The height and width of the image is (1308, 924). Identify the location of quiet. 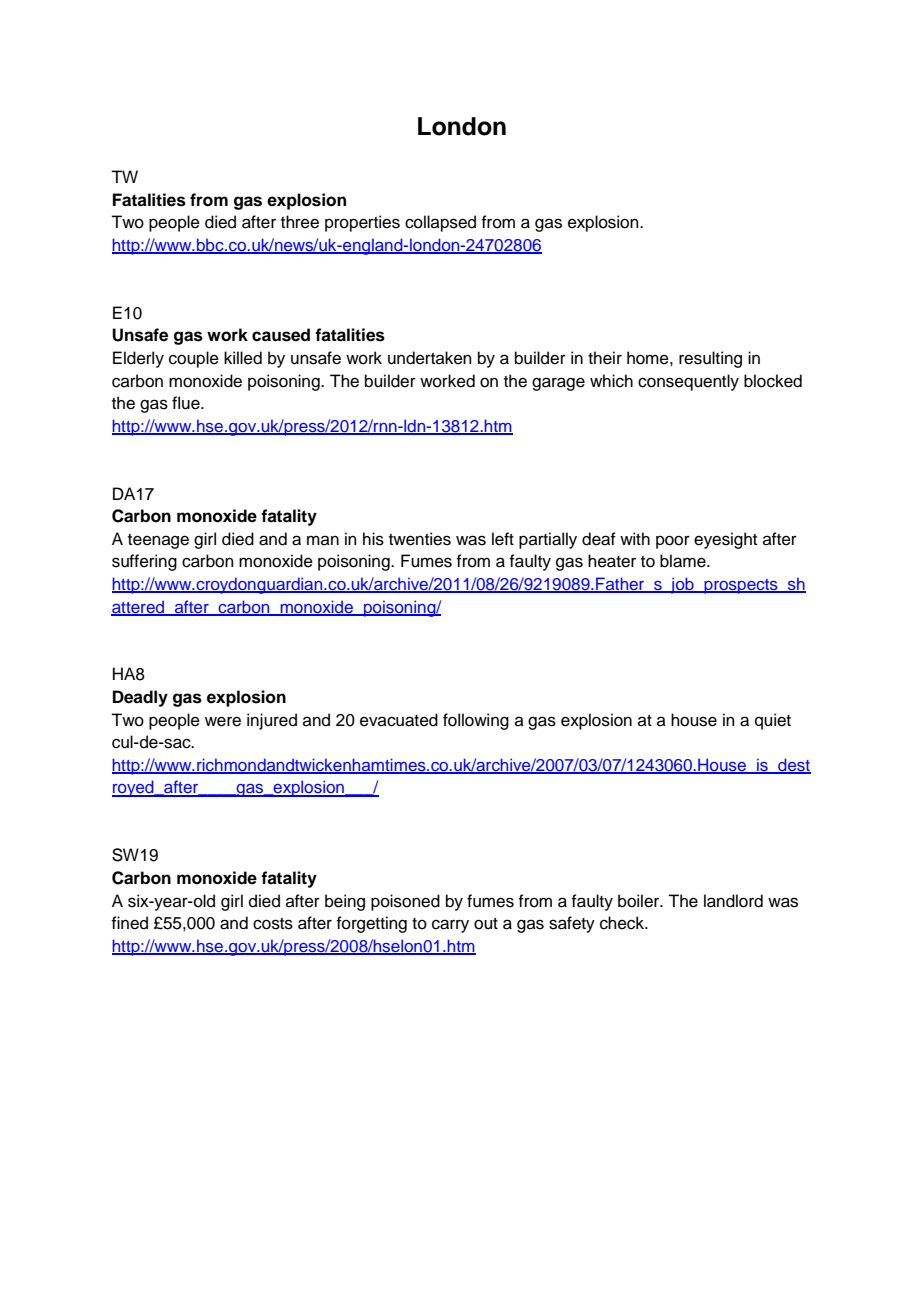
(773, 721).
